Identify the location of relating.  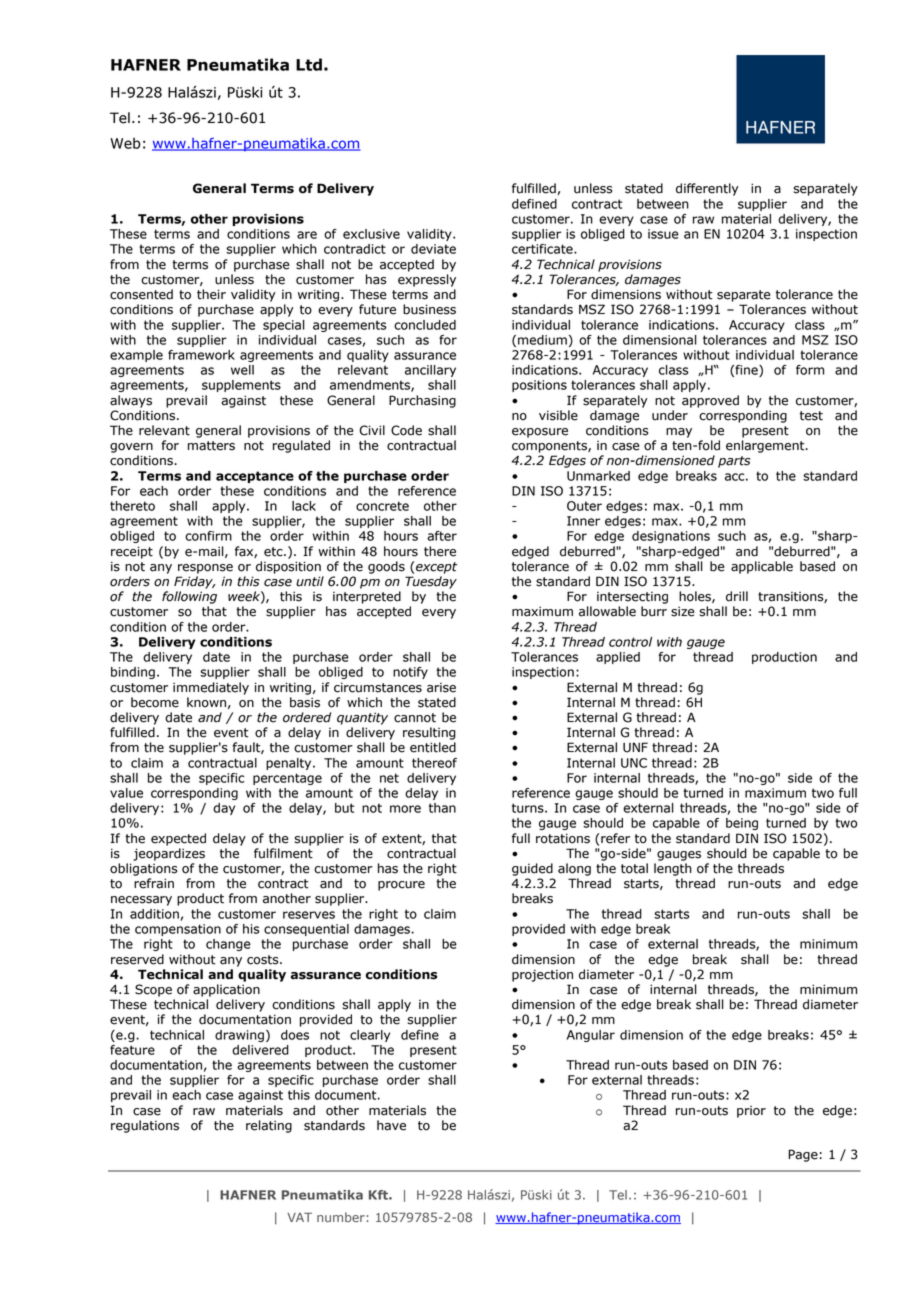
(269, 1126).
